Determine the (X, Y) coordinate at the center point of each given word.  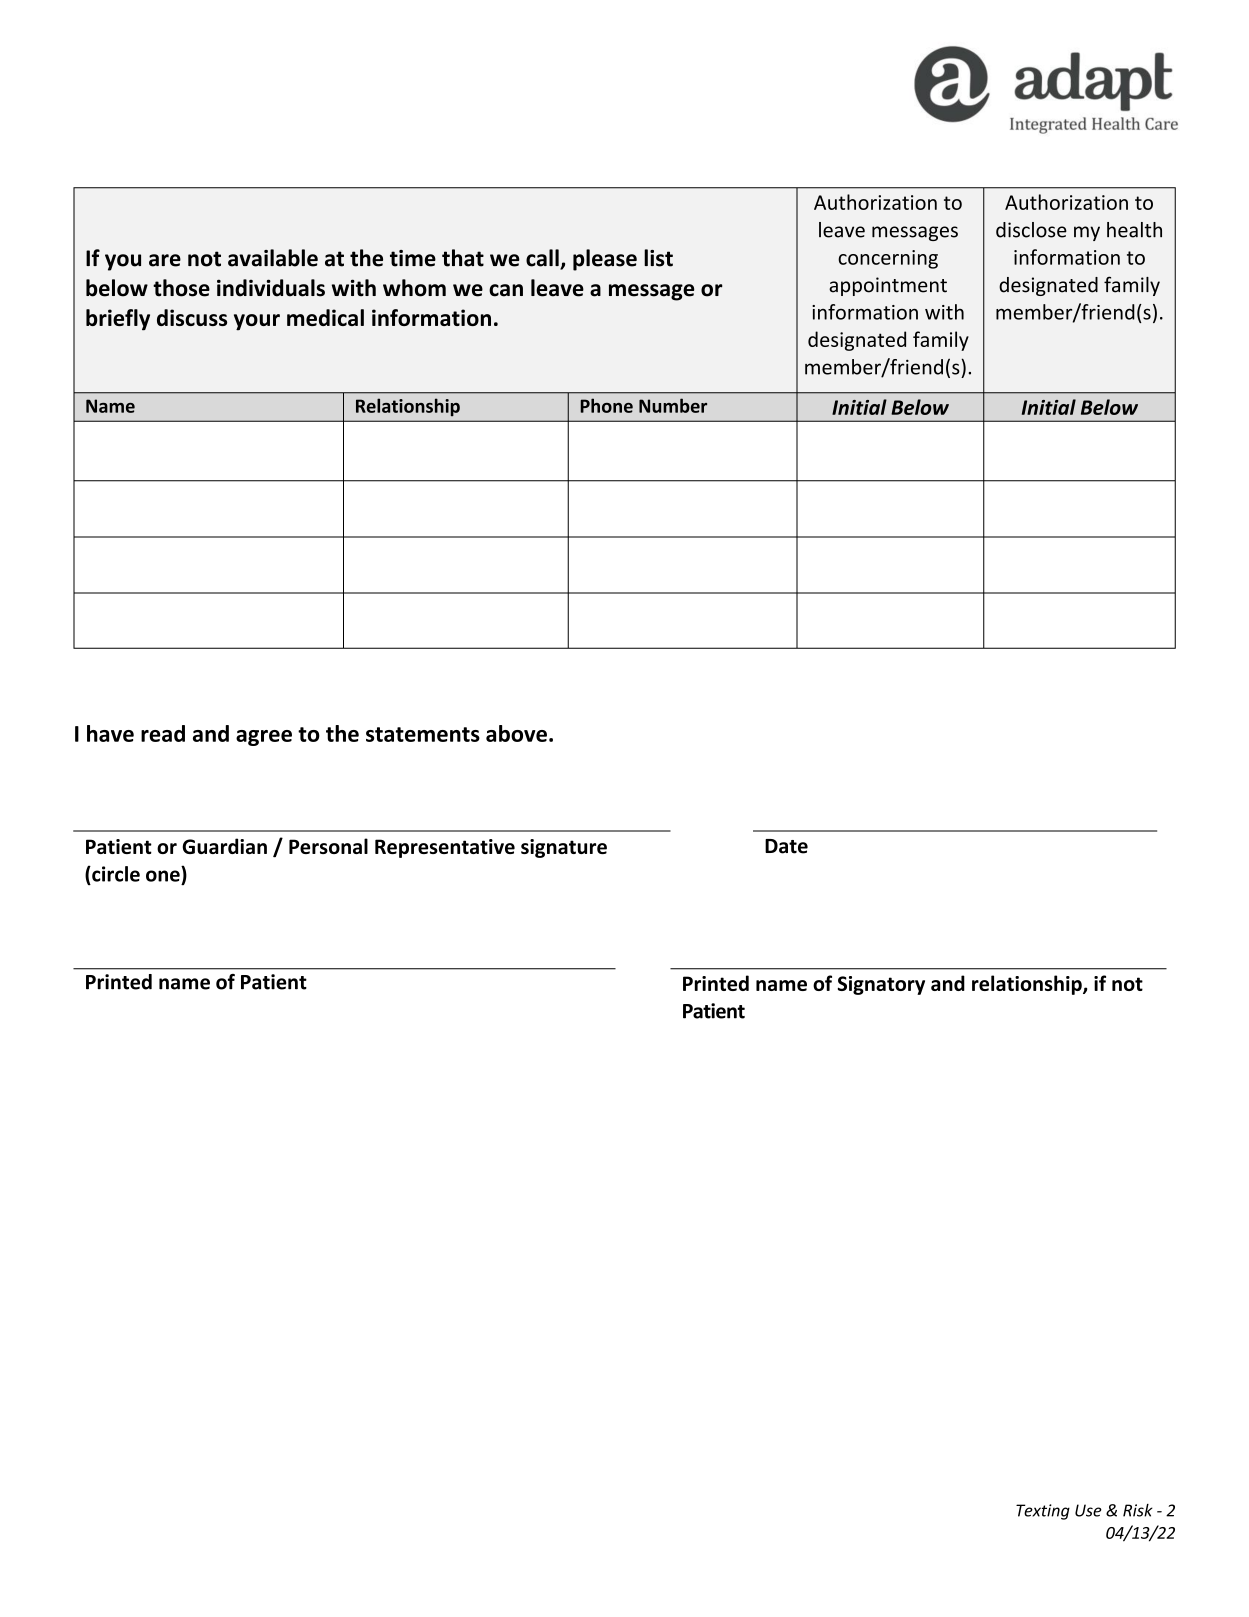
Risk (1138, 1510)
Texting (1043, 1512)
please (605, 260)
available (273, 258)
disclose (1031, 230)
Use (1088, 1510)
